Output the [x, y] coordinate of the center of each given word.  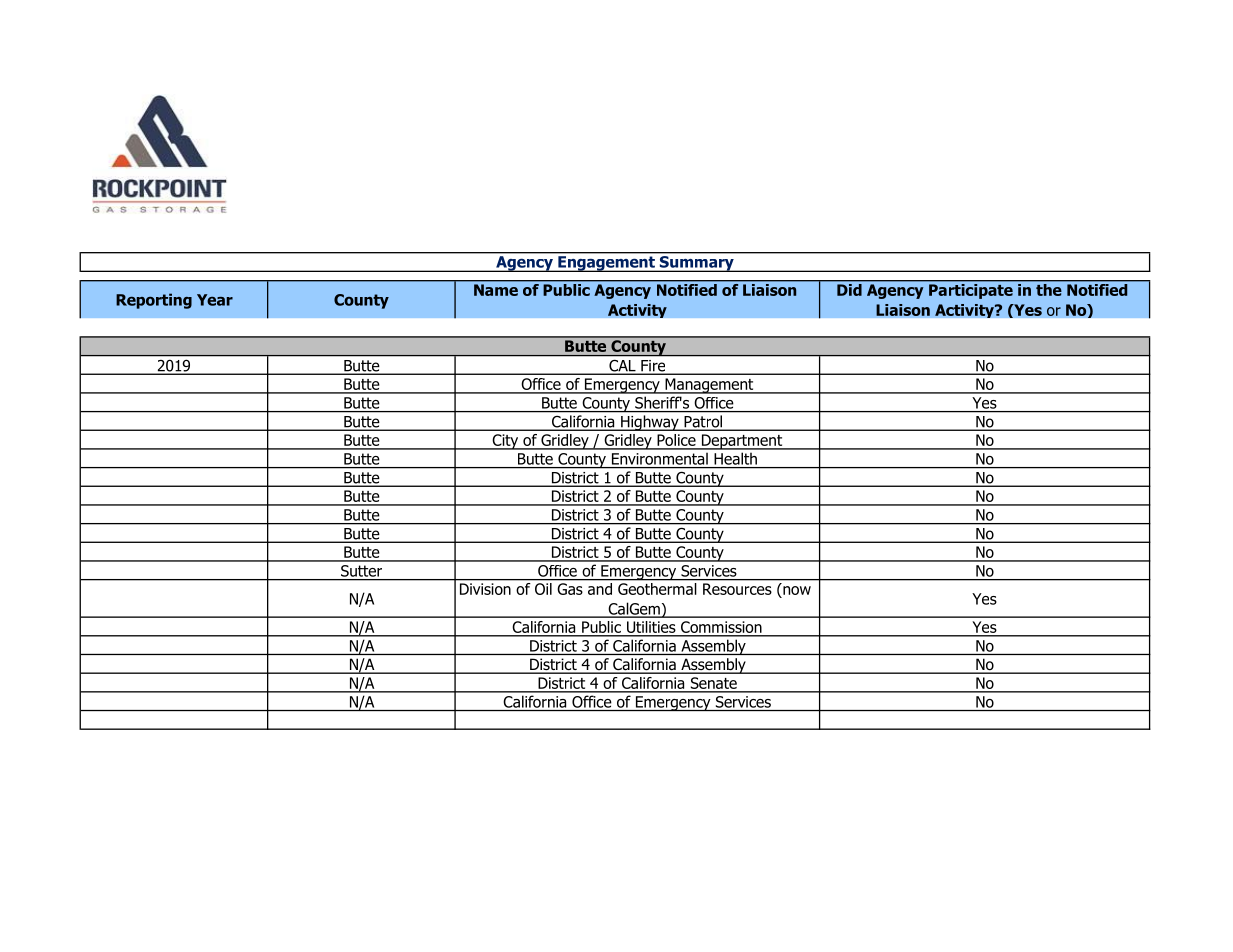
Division [485, 589]
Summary [696, 264]
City [505, 442]
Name [496, 290]
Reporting [154, 301]
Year [215, 300]
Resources [737, 589]
